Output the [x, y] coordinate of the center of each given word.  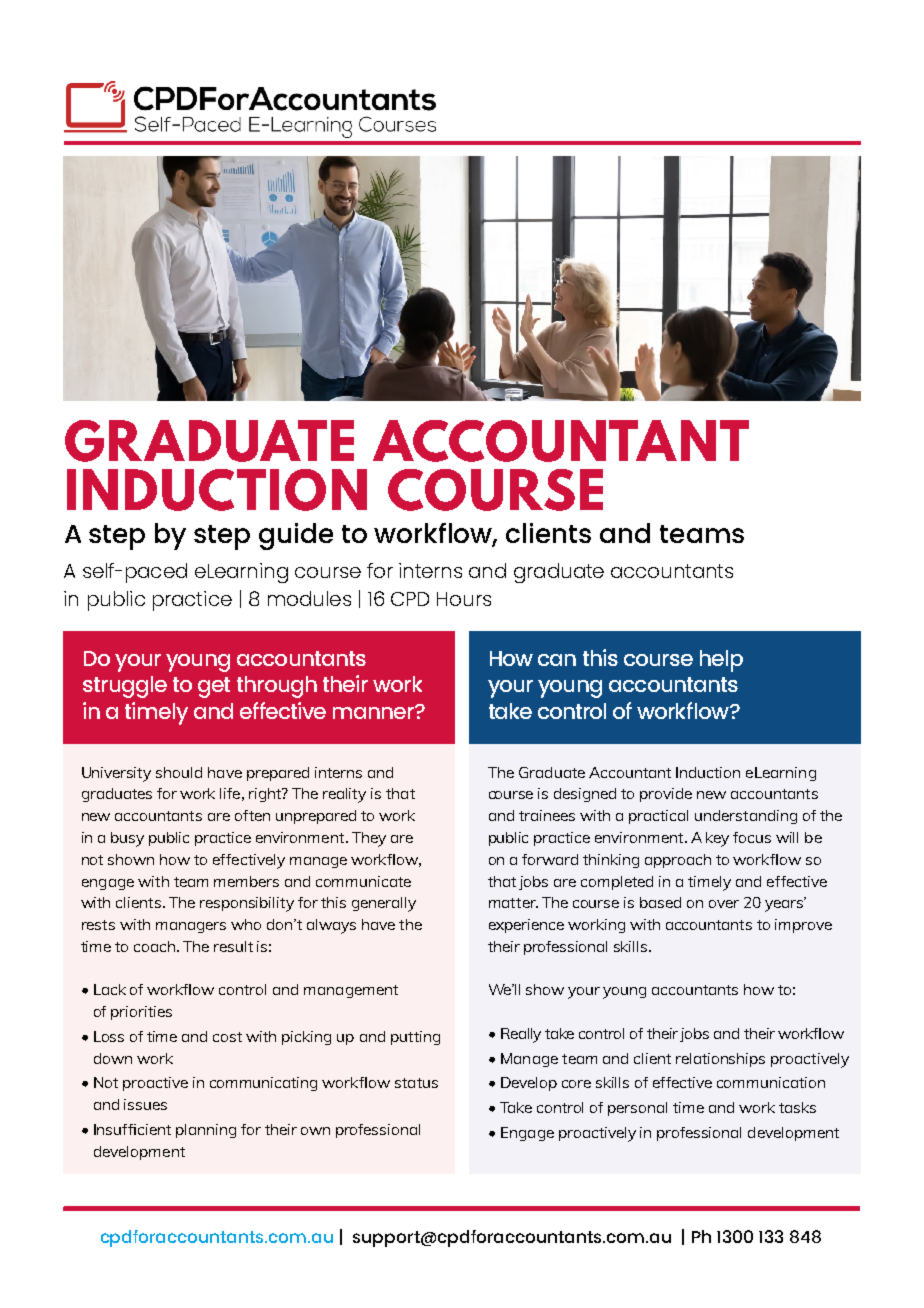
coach [154, 946]
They [369, 839]
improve [803, 926]
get [214, 687]
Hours [464, 599]
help [721, 661]
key [717, 839]
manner [374, 712]
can [557, 660]
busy [127, 839]
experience [526, 926]
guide [296, 536]
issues [145, 1104]
